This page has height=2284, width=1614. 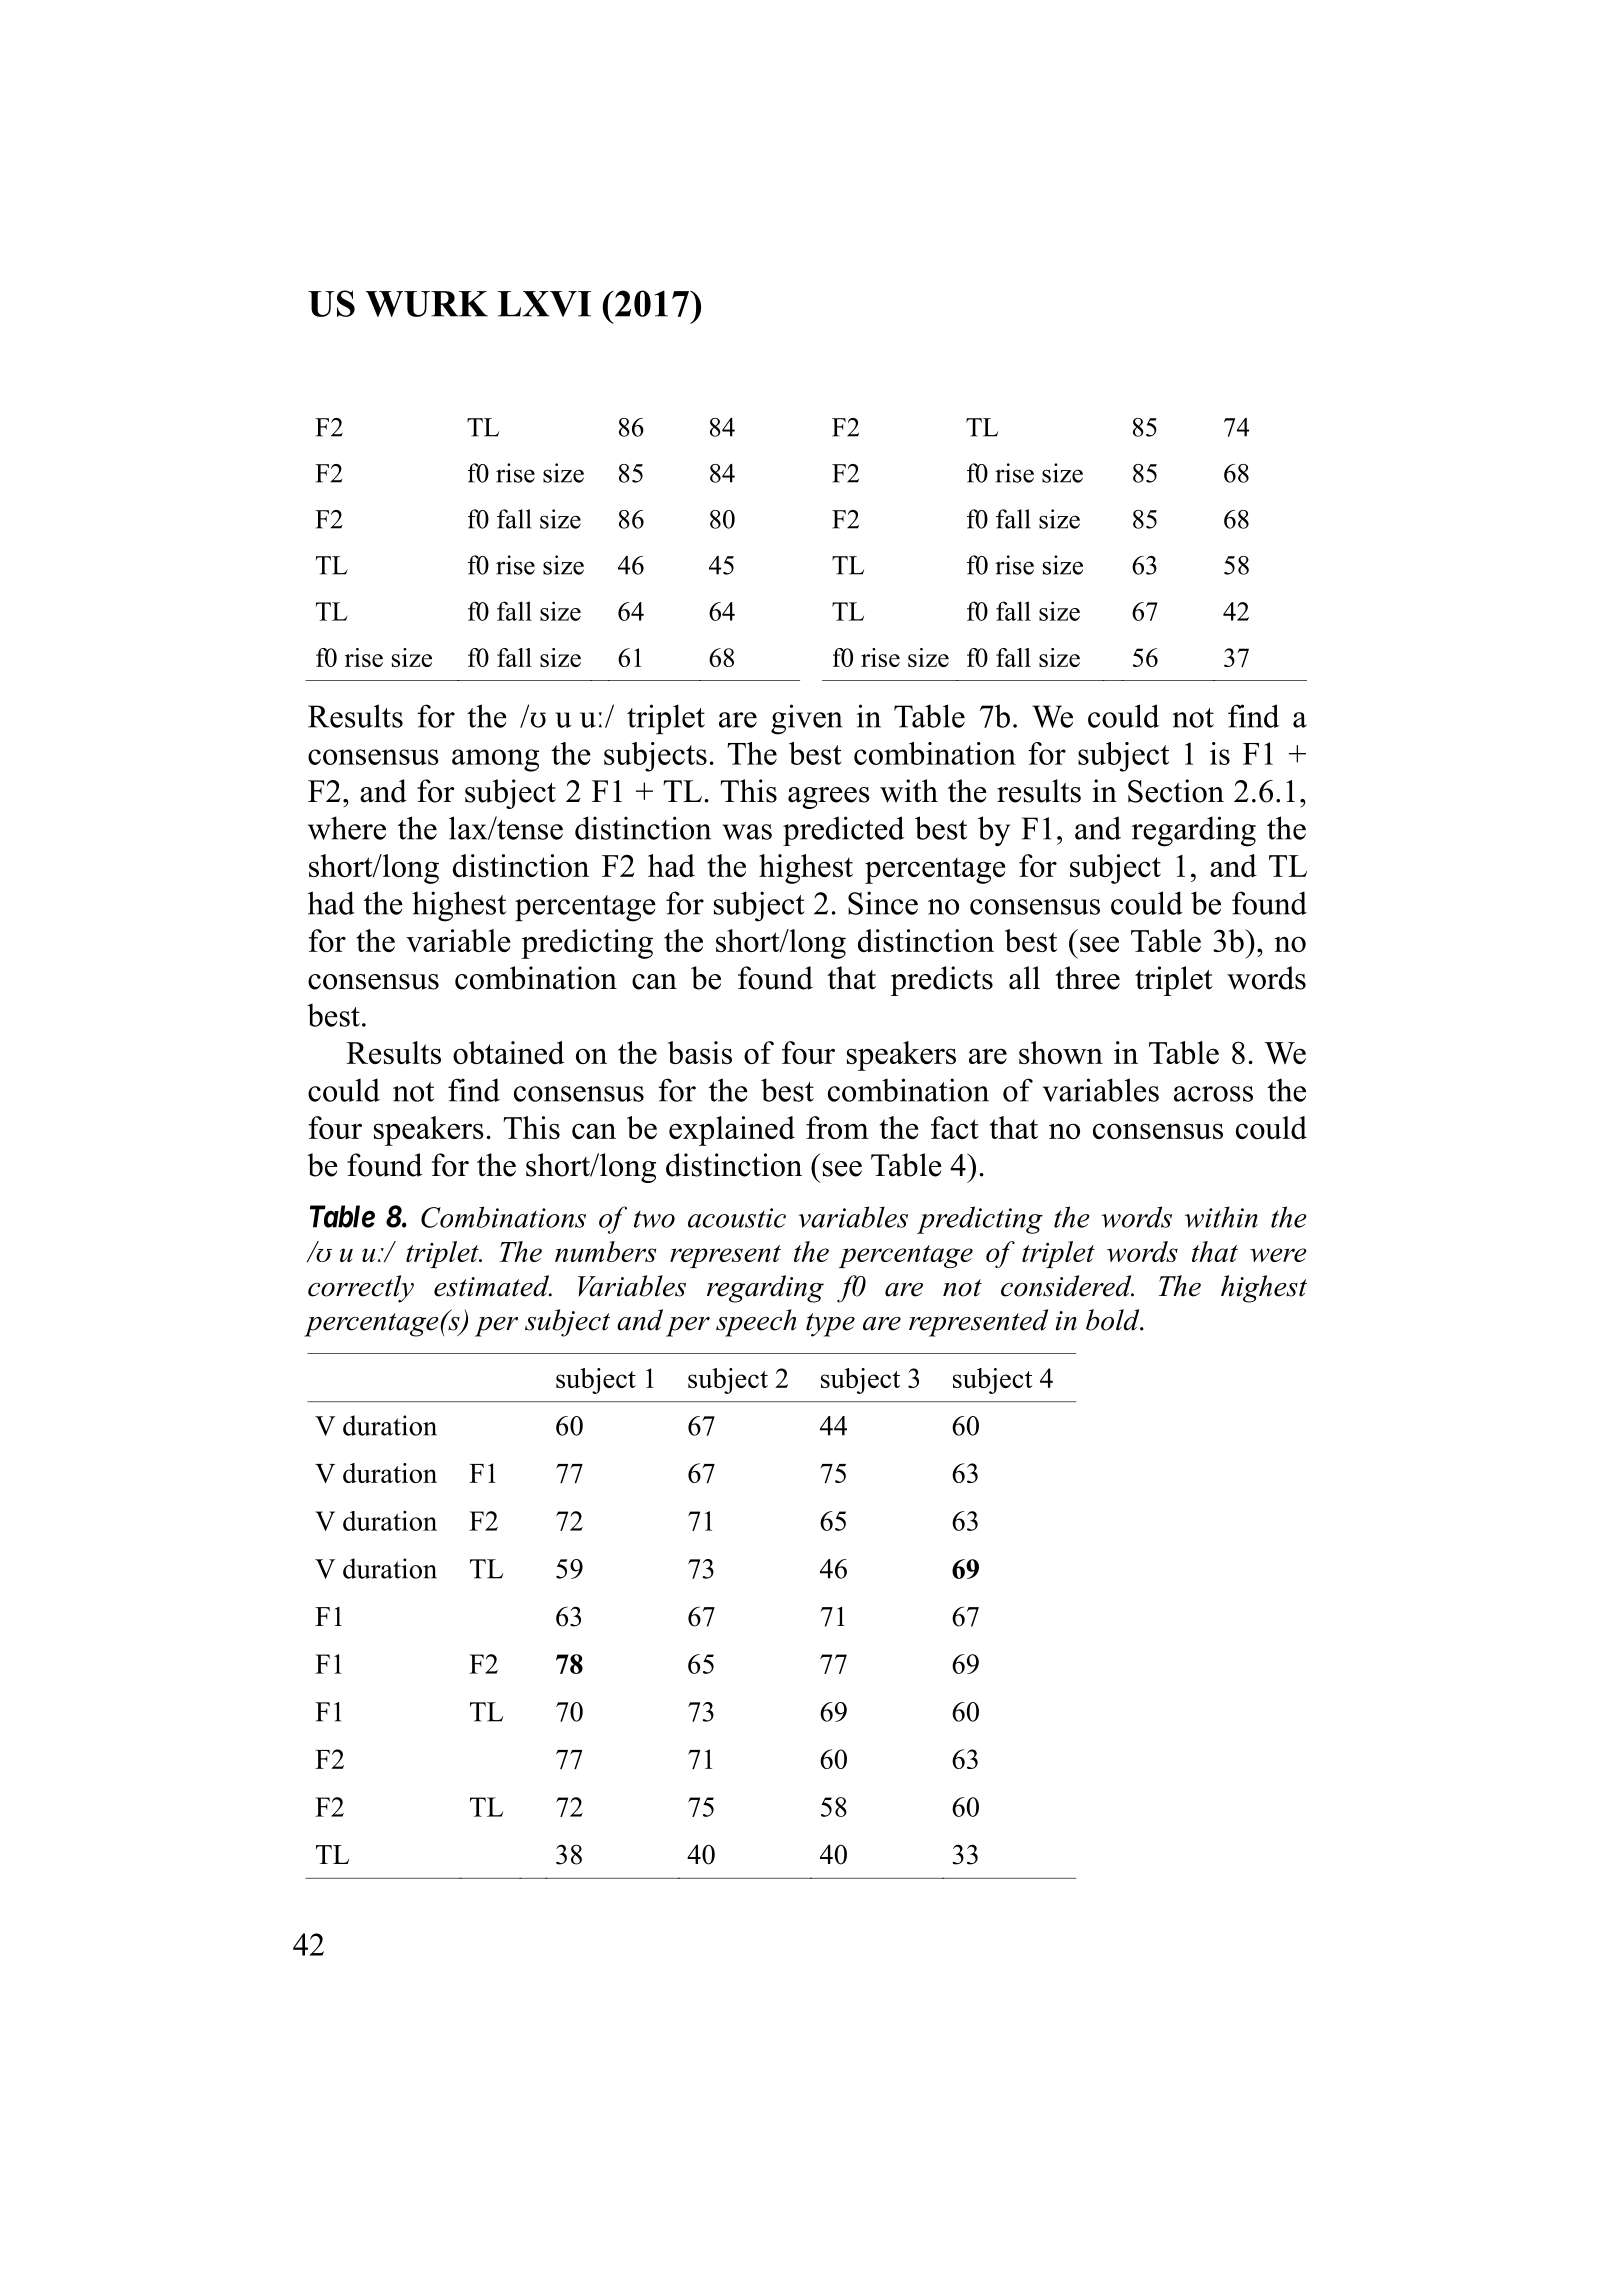 I want to click on Section, so click(x=1176, y=791).
